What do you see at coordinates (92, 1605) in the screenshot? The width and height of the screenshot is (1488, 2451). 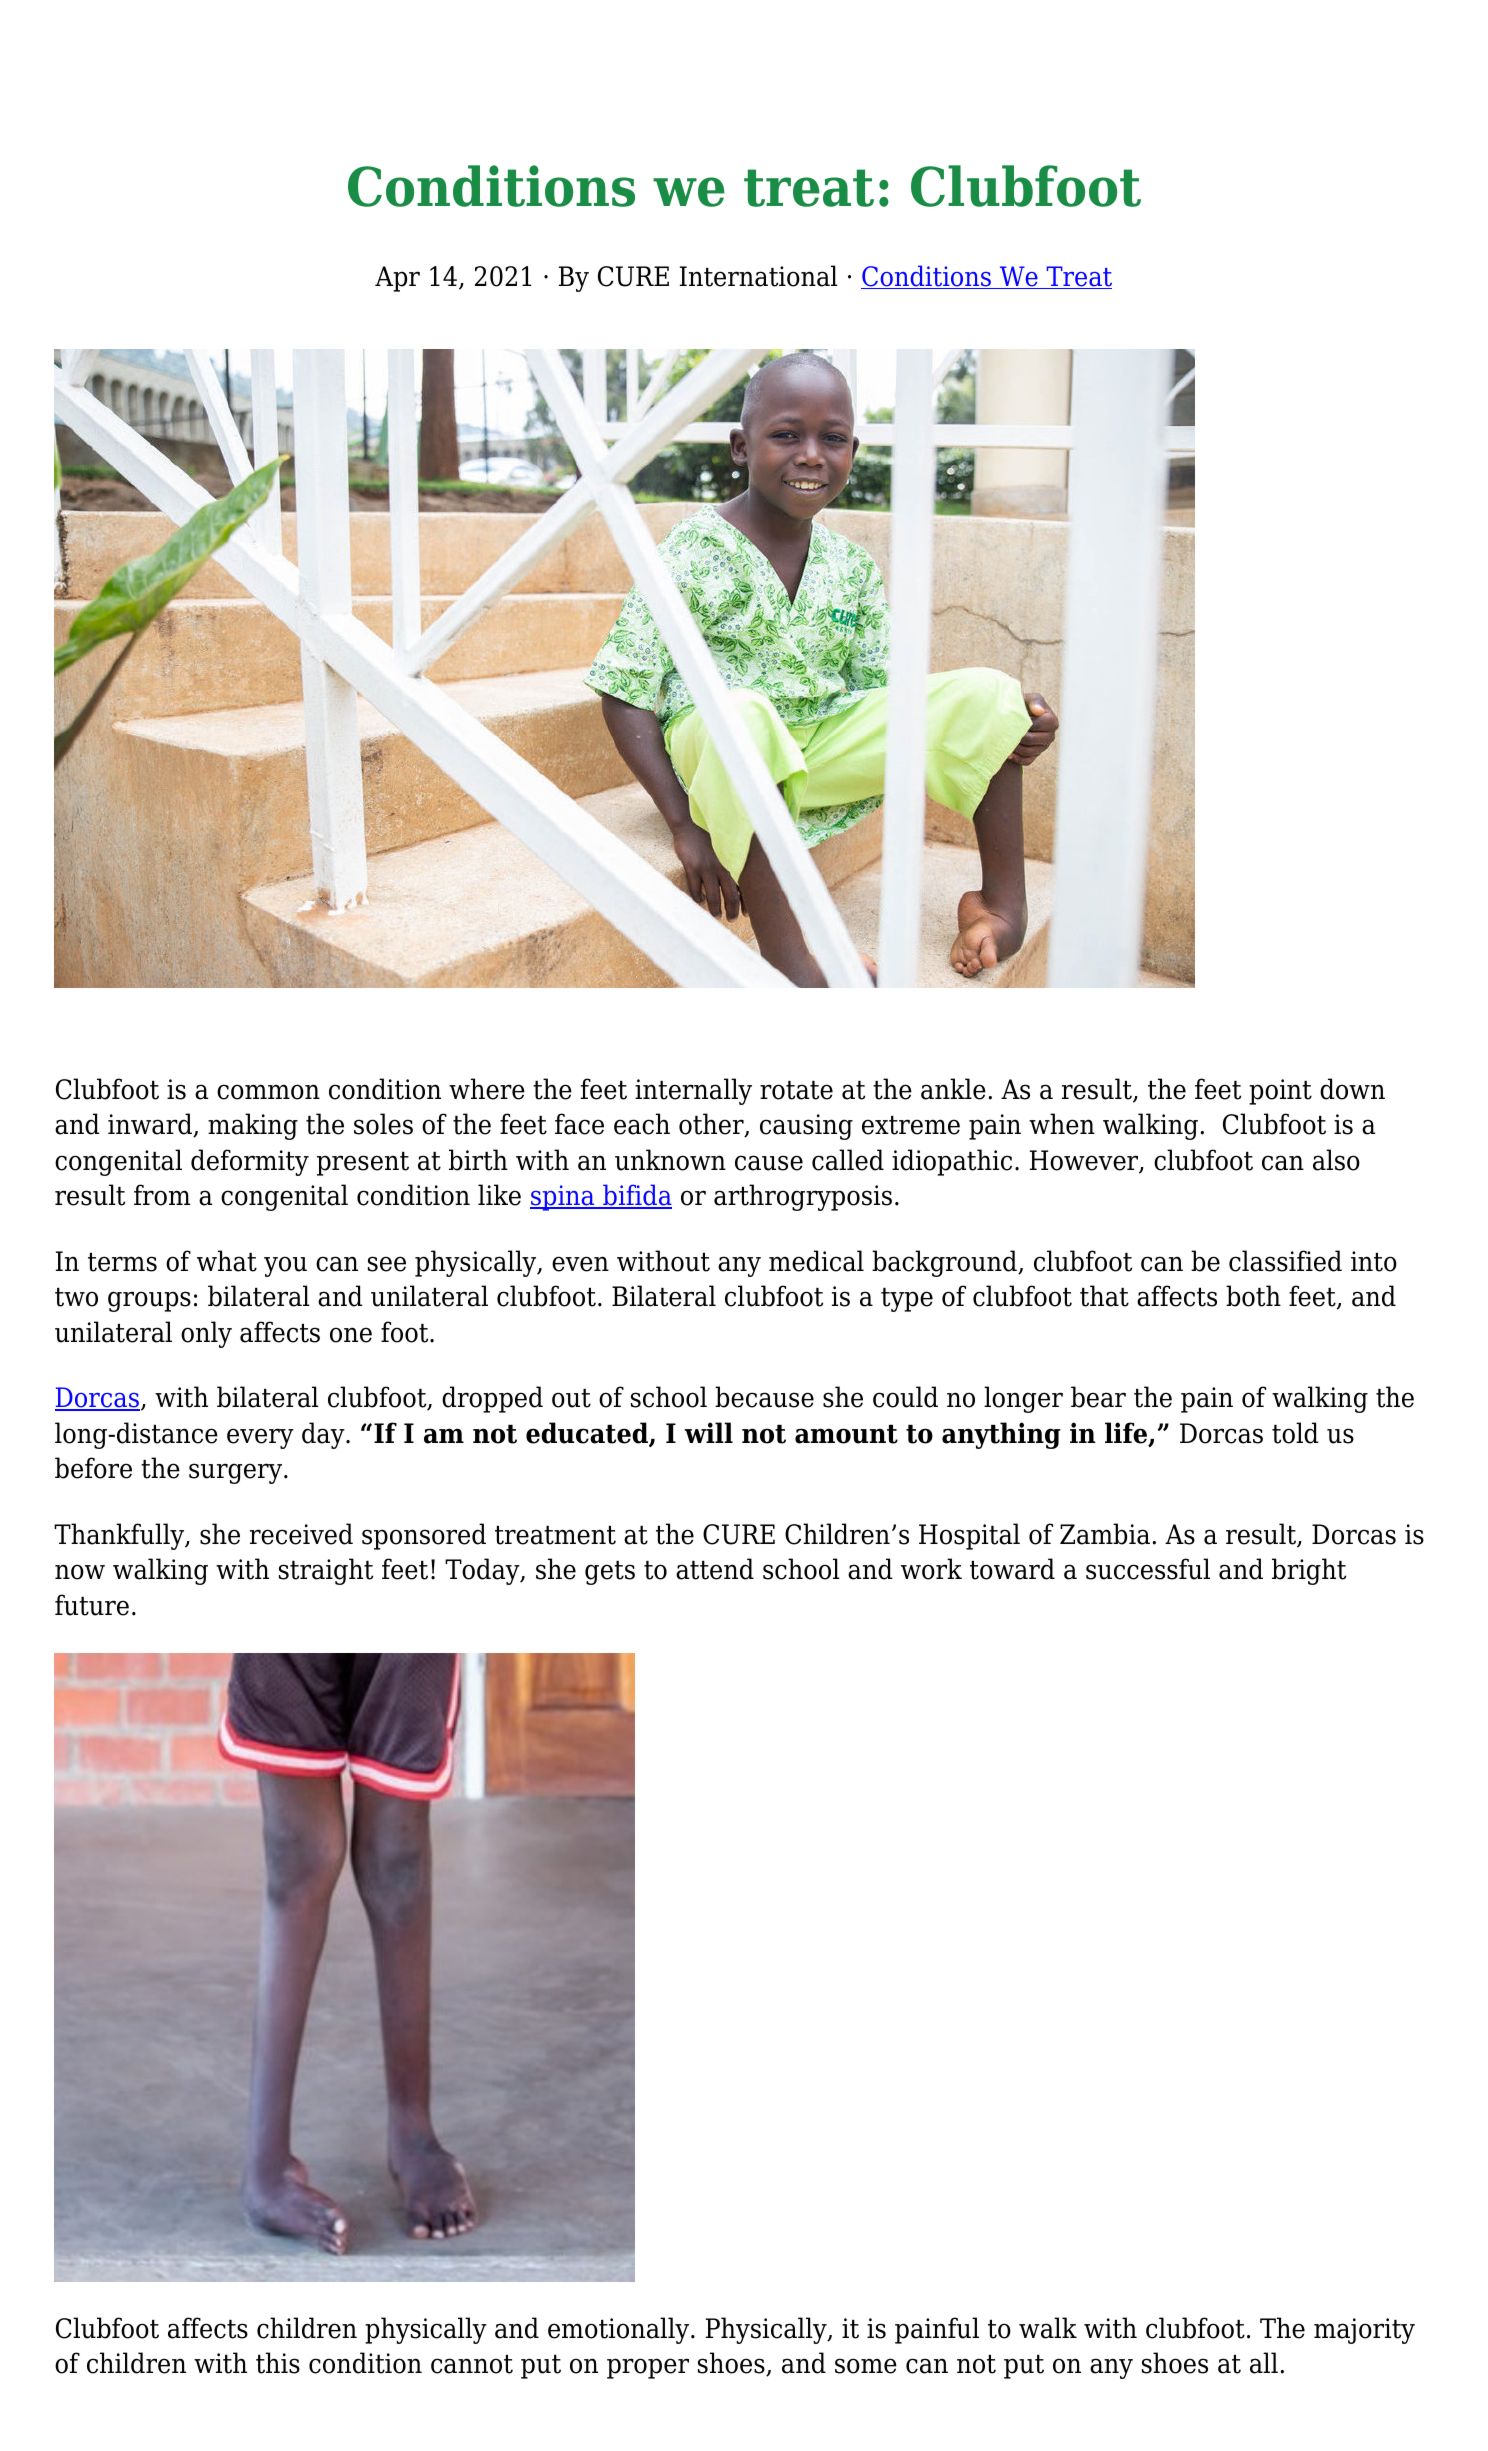 I see `future` at bounding box center [92, 1605].
